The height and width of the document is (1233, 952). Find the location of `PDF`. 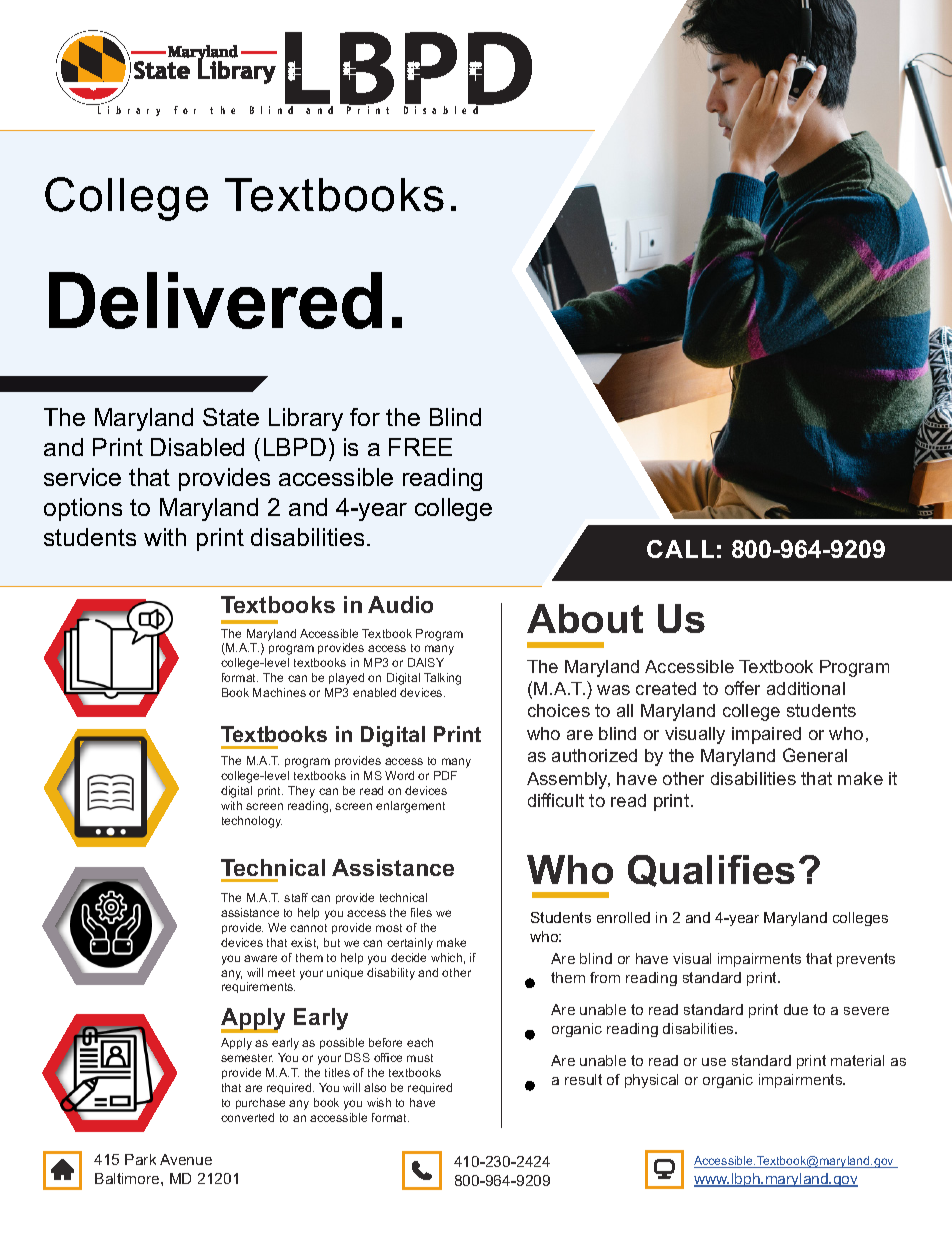

PDF is located at coordinates (445, 775).
